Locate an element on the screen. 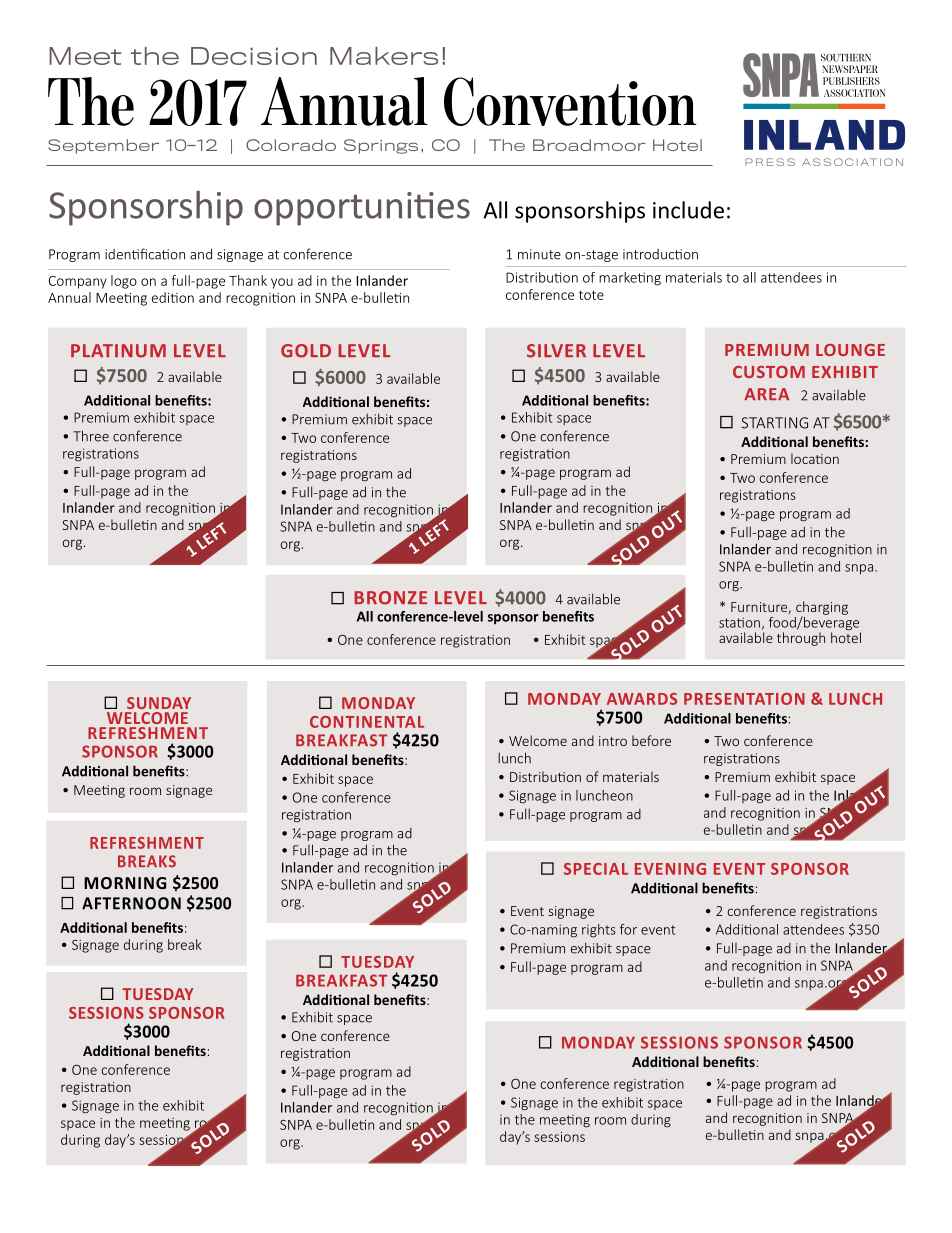 The image size is (952, 1233). PUBLISHERS is located at coordinates (851, 81).
